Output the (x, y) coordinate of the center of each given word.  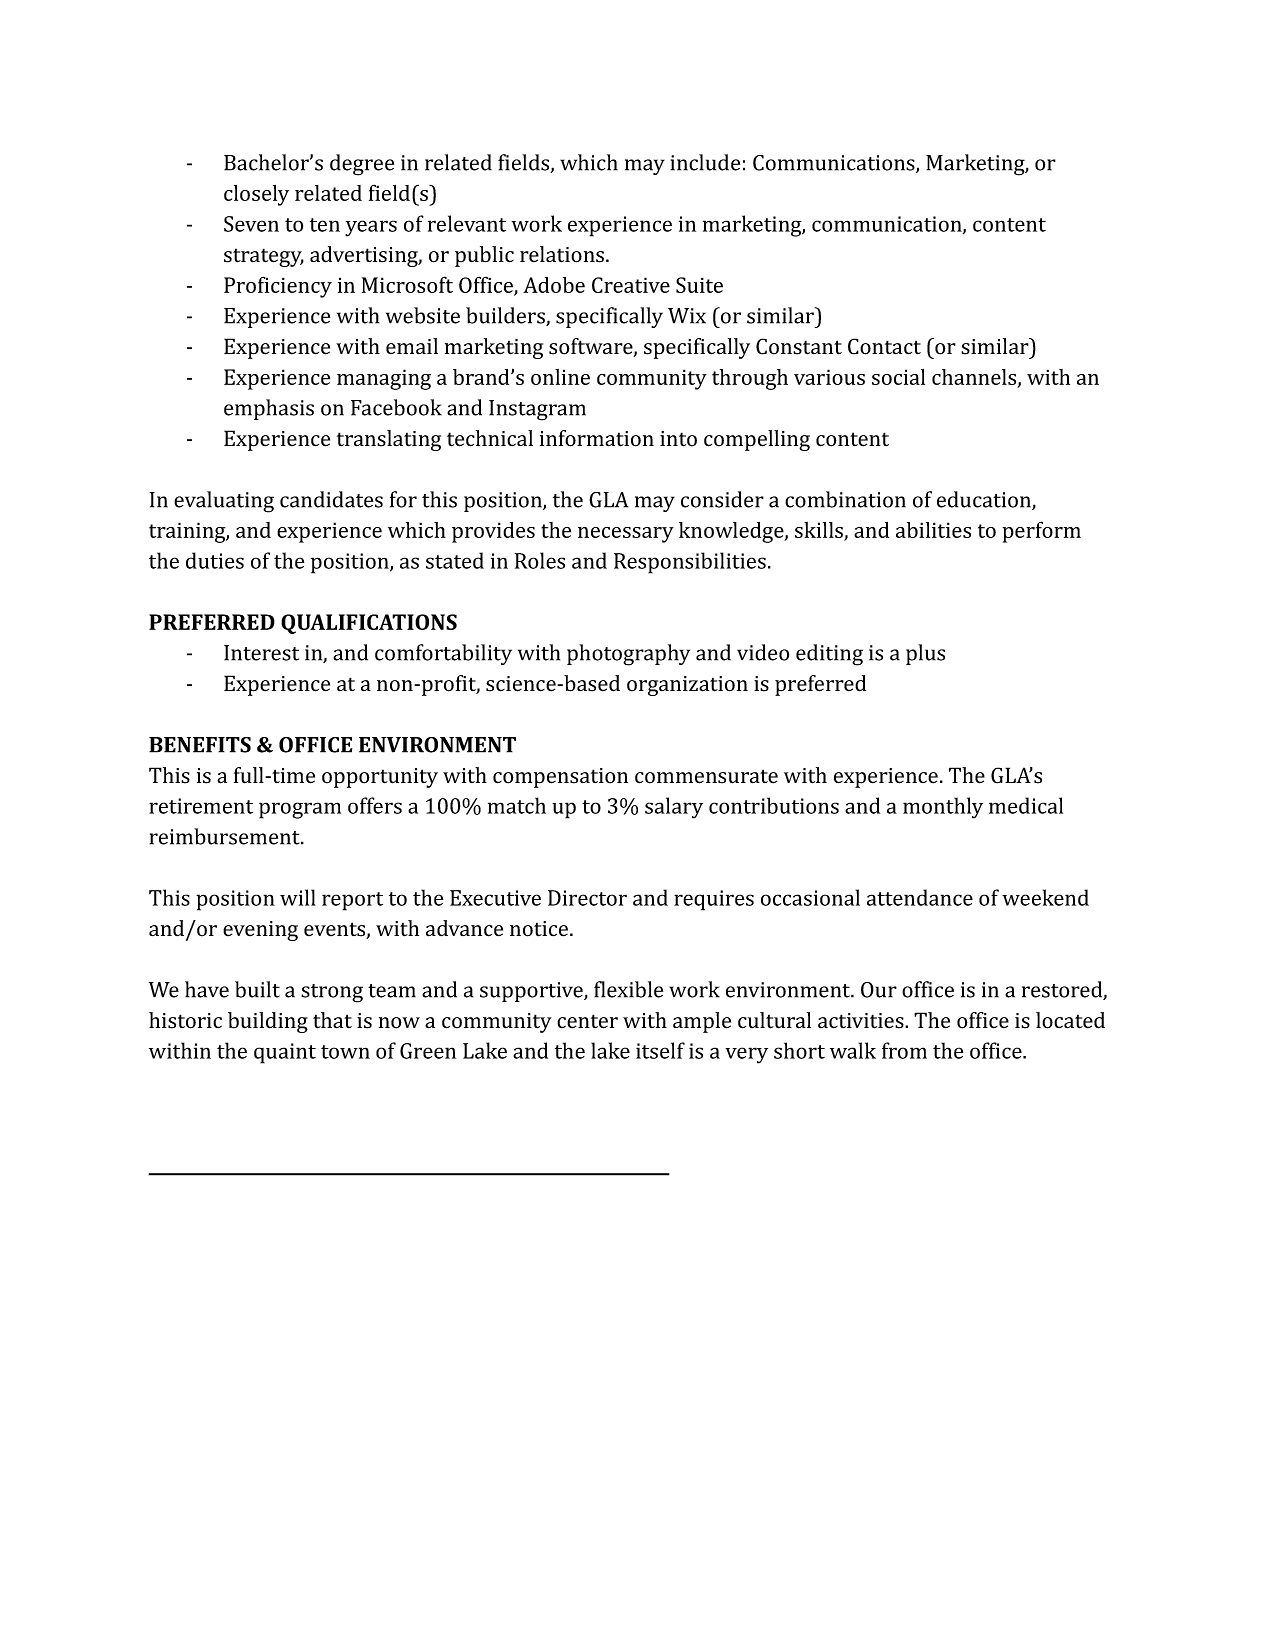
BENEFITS (200, 745)
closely (256, 195)
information (597, 438)
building (268, 1022)
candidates (331, 499)
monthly (943, 808)
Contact (884, 346)
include (705, 162)
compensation (560, 778)
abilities (933, 530)
